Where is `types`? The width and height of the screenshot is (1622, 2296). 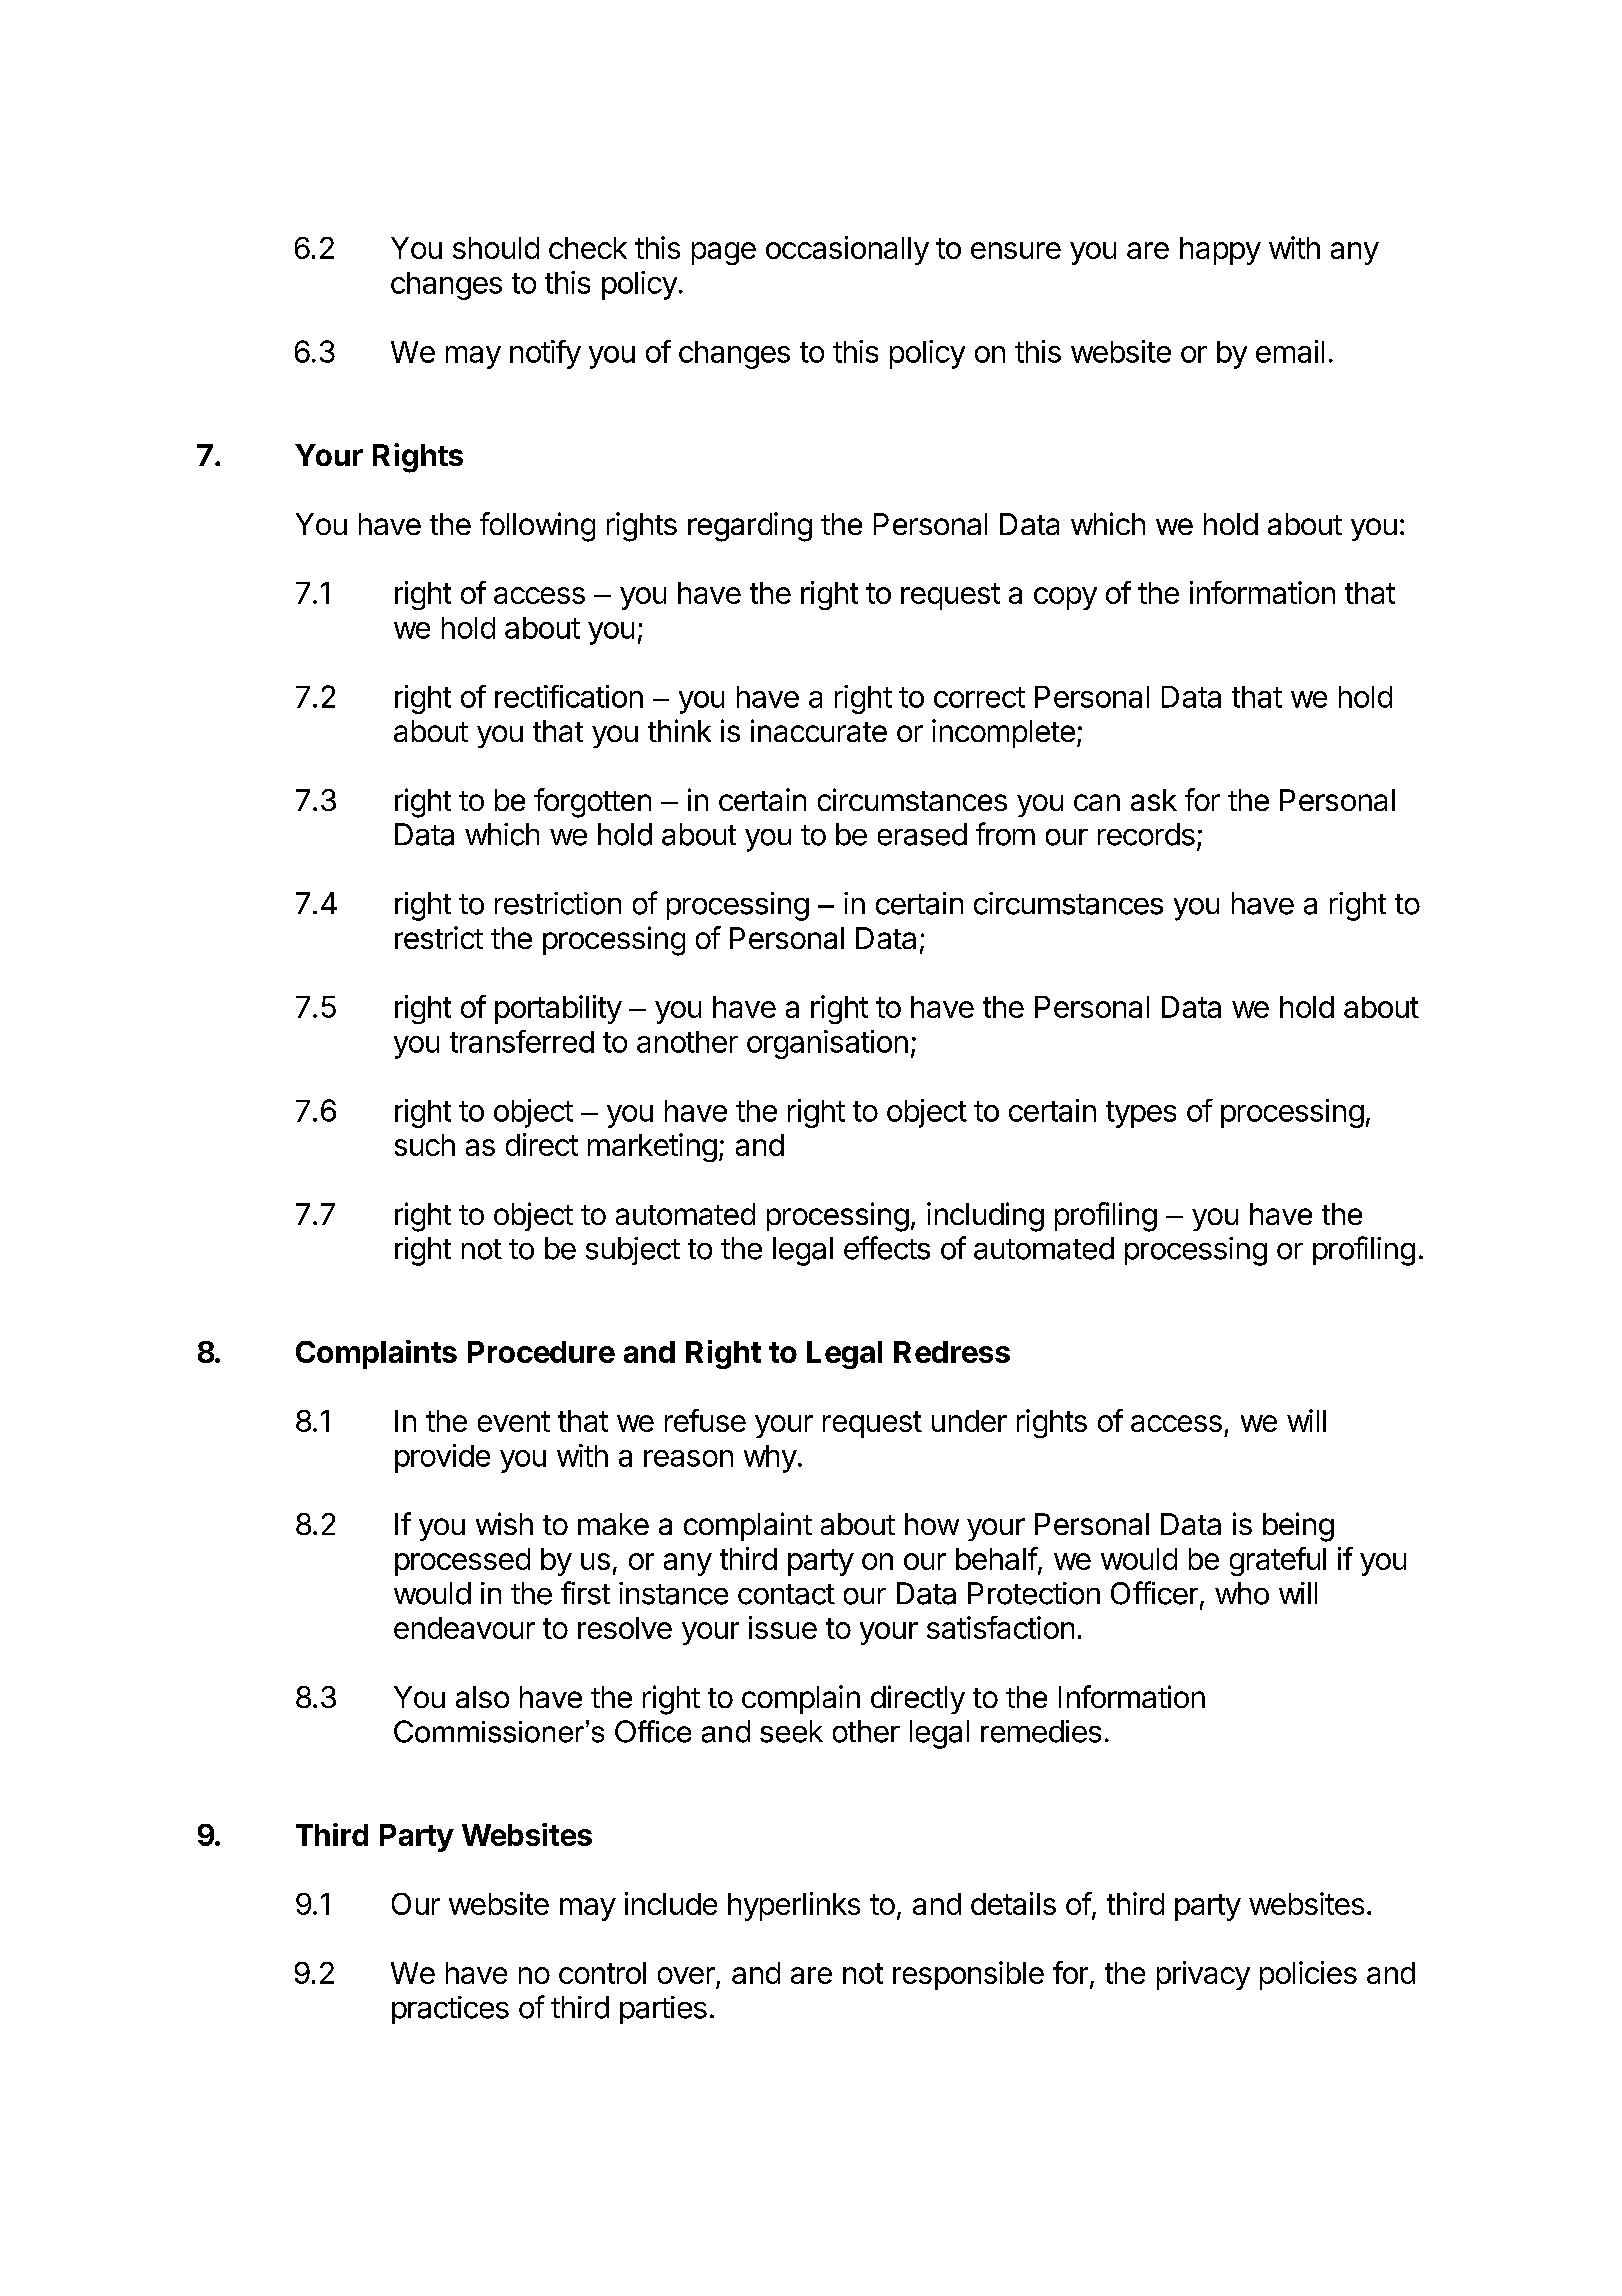 types is located at coordinates (1141, 1114).
